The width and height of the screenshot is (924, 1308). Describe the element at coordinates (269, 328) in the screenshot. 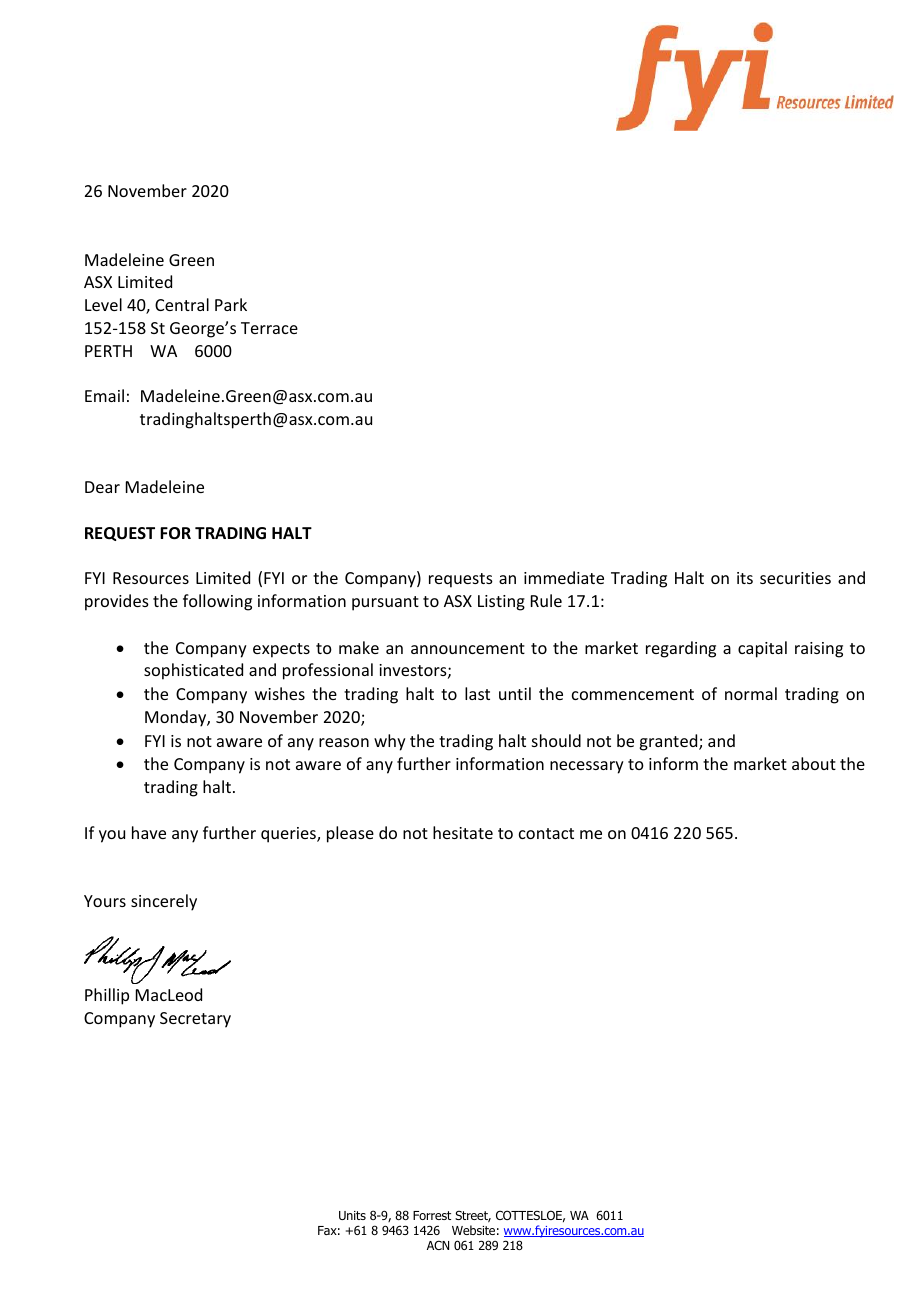

I see `Terrace` at that location.
